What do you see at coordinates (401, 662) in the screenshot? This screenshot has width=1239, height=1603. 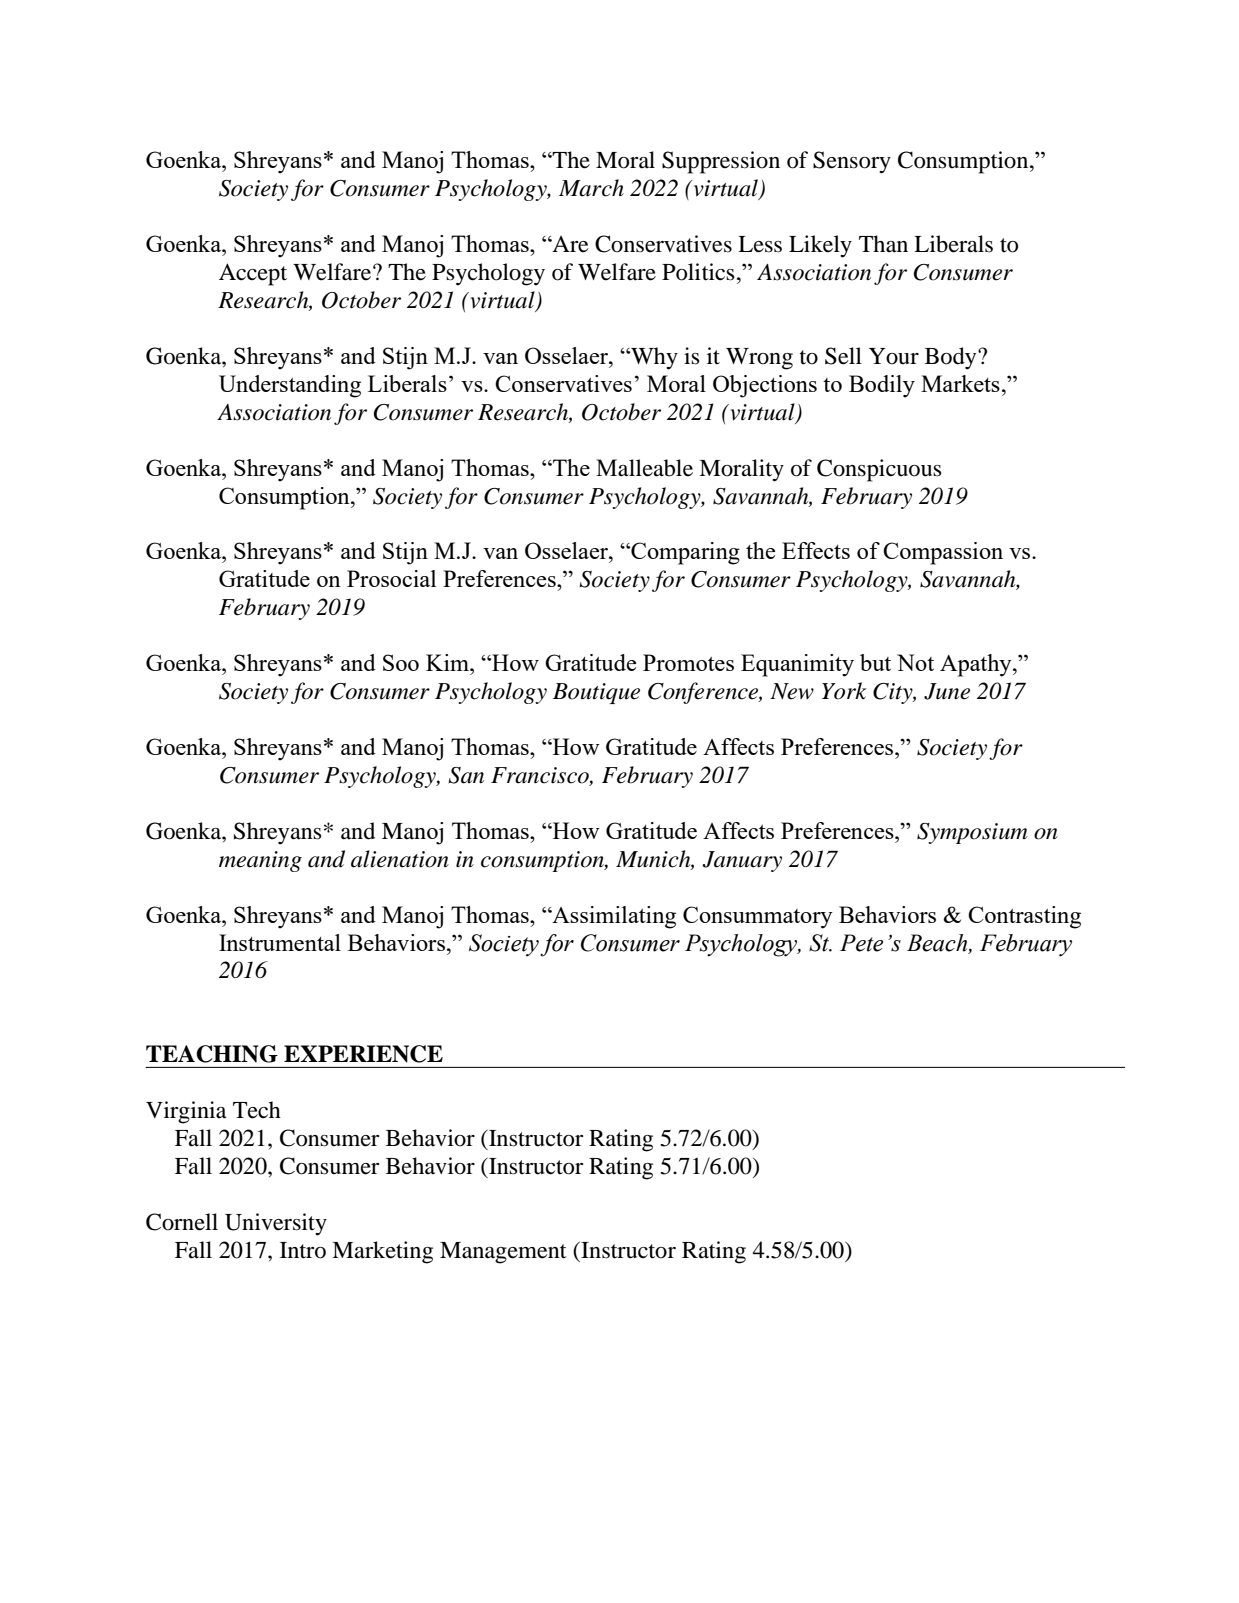 I see `Soo` at bounding box center [401, 662].
